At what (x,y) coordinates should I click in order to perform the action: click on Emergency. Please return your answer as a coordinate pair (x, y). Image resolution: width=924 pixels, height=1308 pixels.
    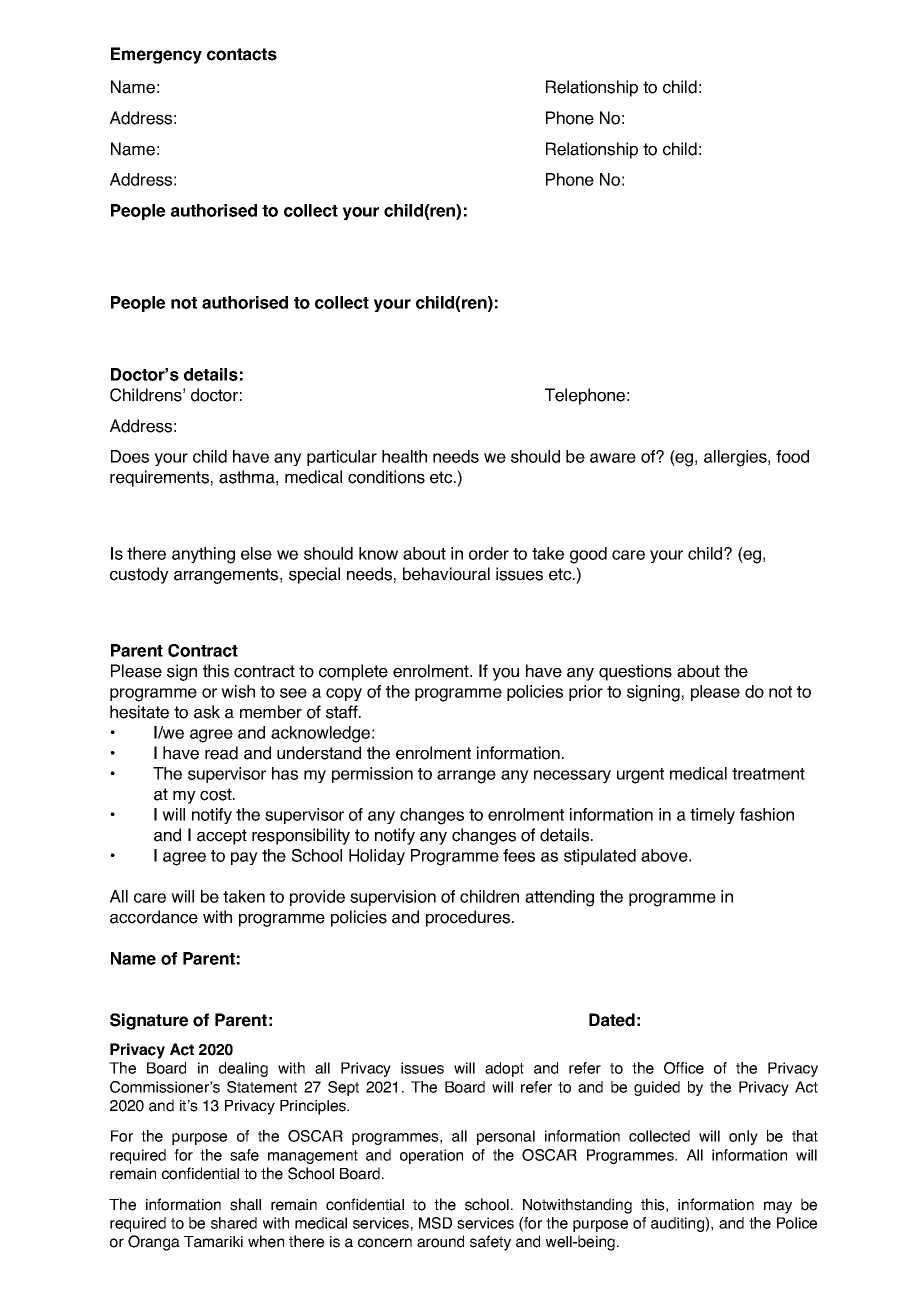
    Looking at the image, I should click on (156, 55).
